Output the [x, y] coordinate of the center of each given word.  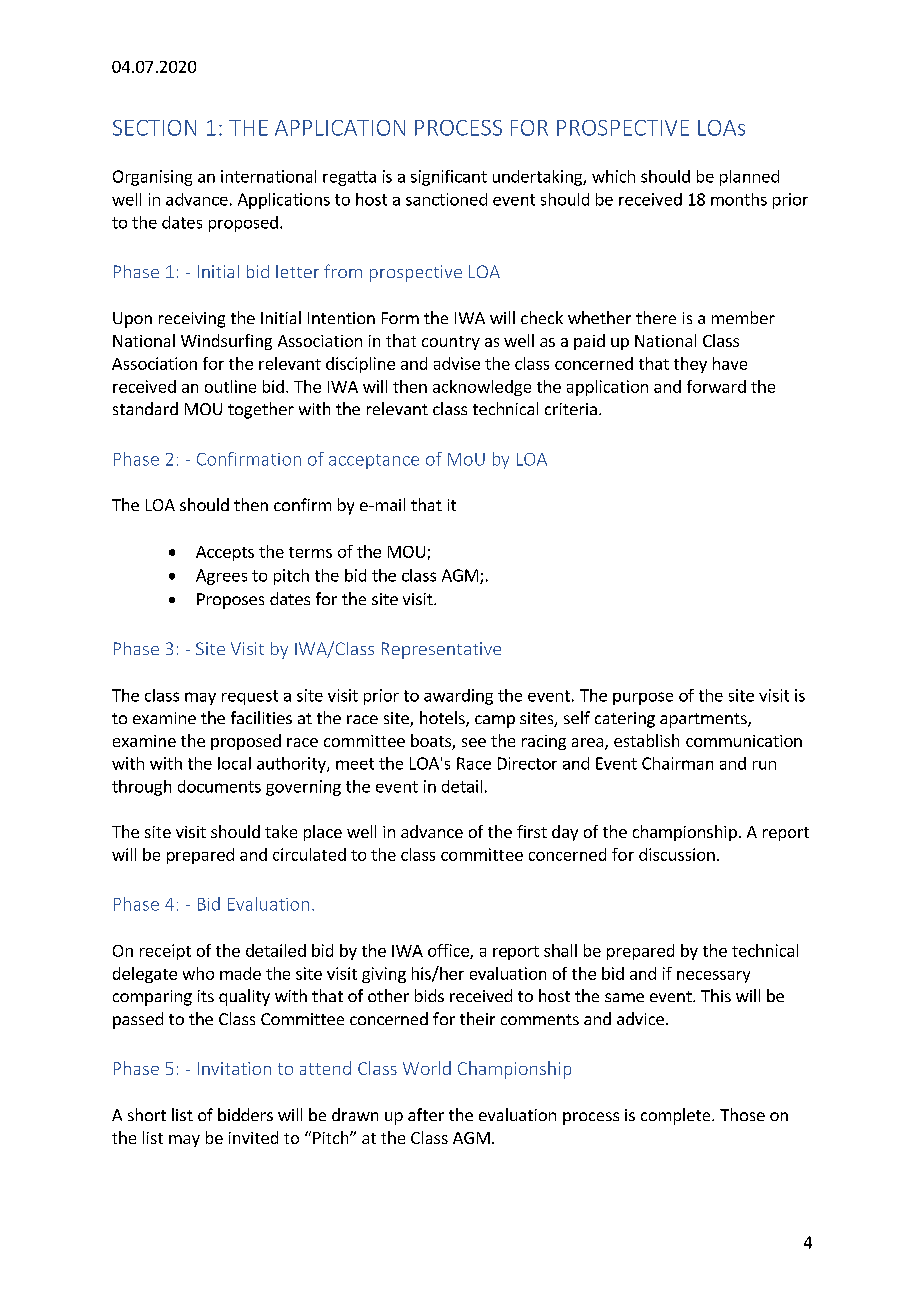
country [451, 343]
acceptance [374, 461]
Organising [152, 178]
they [690, 365]
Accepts [225, 553]
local [234, 763]
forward [716, 386]
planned [749, 178]
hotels [443, 719]
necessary [713, 977]
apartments [704, 720]
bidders [245, 1114]
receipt [165, 952]
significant [449, 178]
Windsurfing [226, 342]
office [449, 951]
